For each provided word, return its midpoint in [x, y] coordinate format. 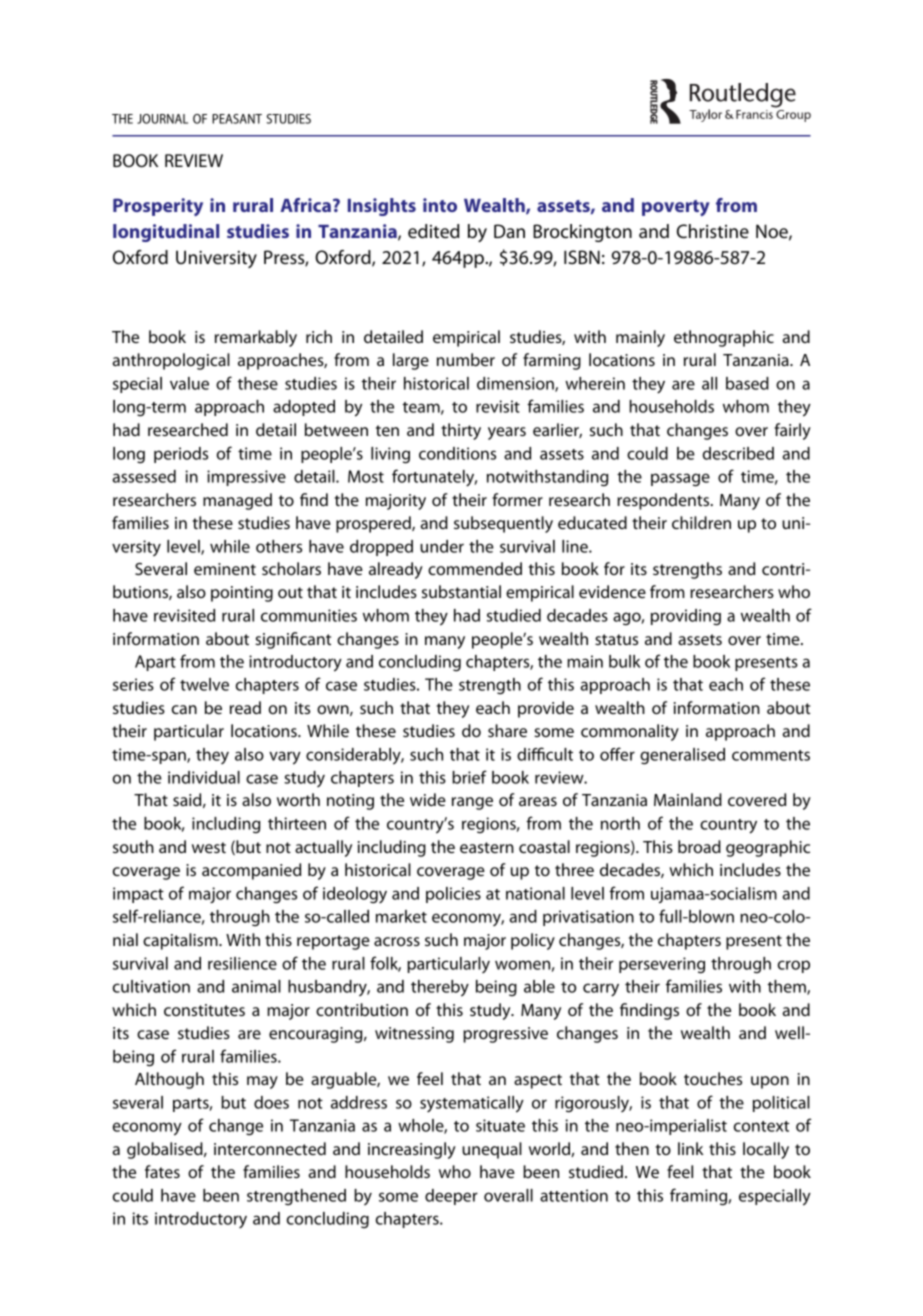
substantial [461, 591]
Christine [713, 231]
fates [162, 1171]
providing [686, 617]
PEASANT [237, 119]
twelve [204, 684]
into [440, 205]
